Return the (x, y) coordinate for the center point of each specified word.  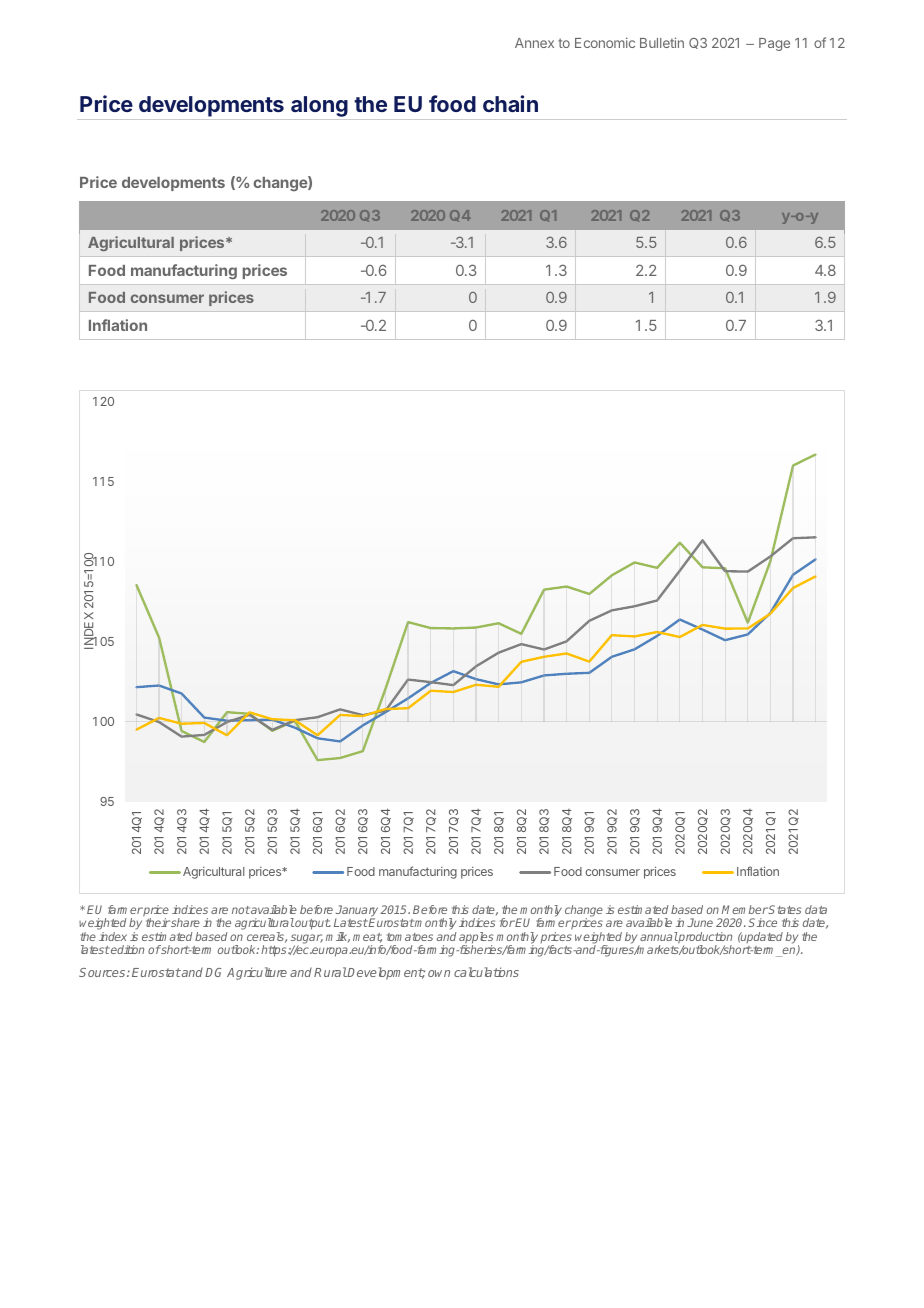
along (319, 108)
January (356, 912)
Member (745, 909)
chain (510, 103)
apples (476, 939)
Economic (605, 42)
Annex (534, 43)
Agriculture (257, 973)
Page (774, 44)
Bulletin (662, 42)
